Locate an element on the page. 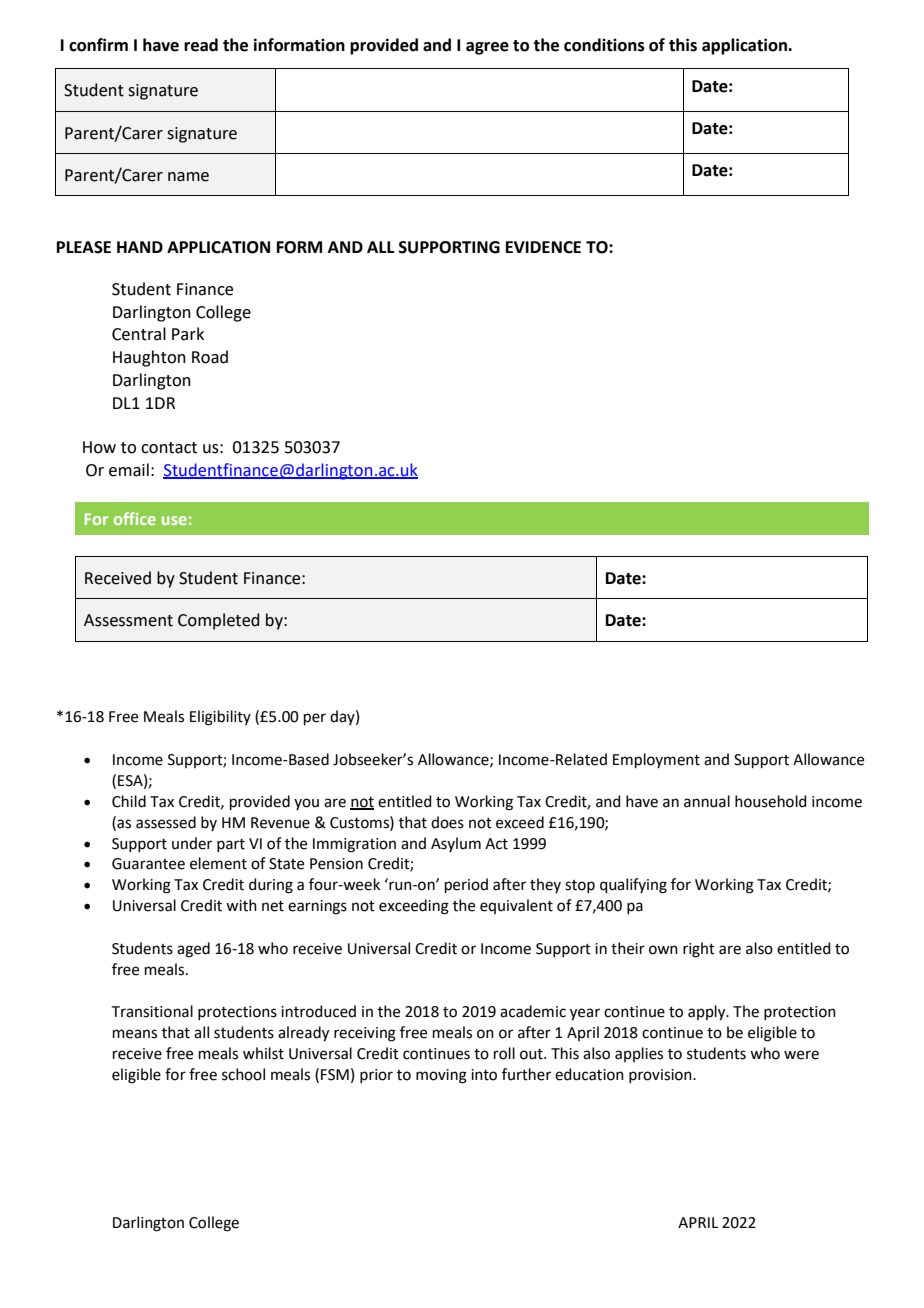 This page has height=1308, width=924. means is located at coordinates (135, 1034).
